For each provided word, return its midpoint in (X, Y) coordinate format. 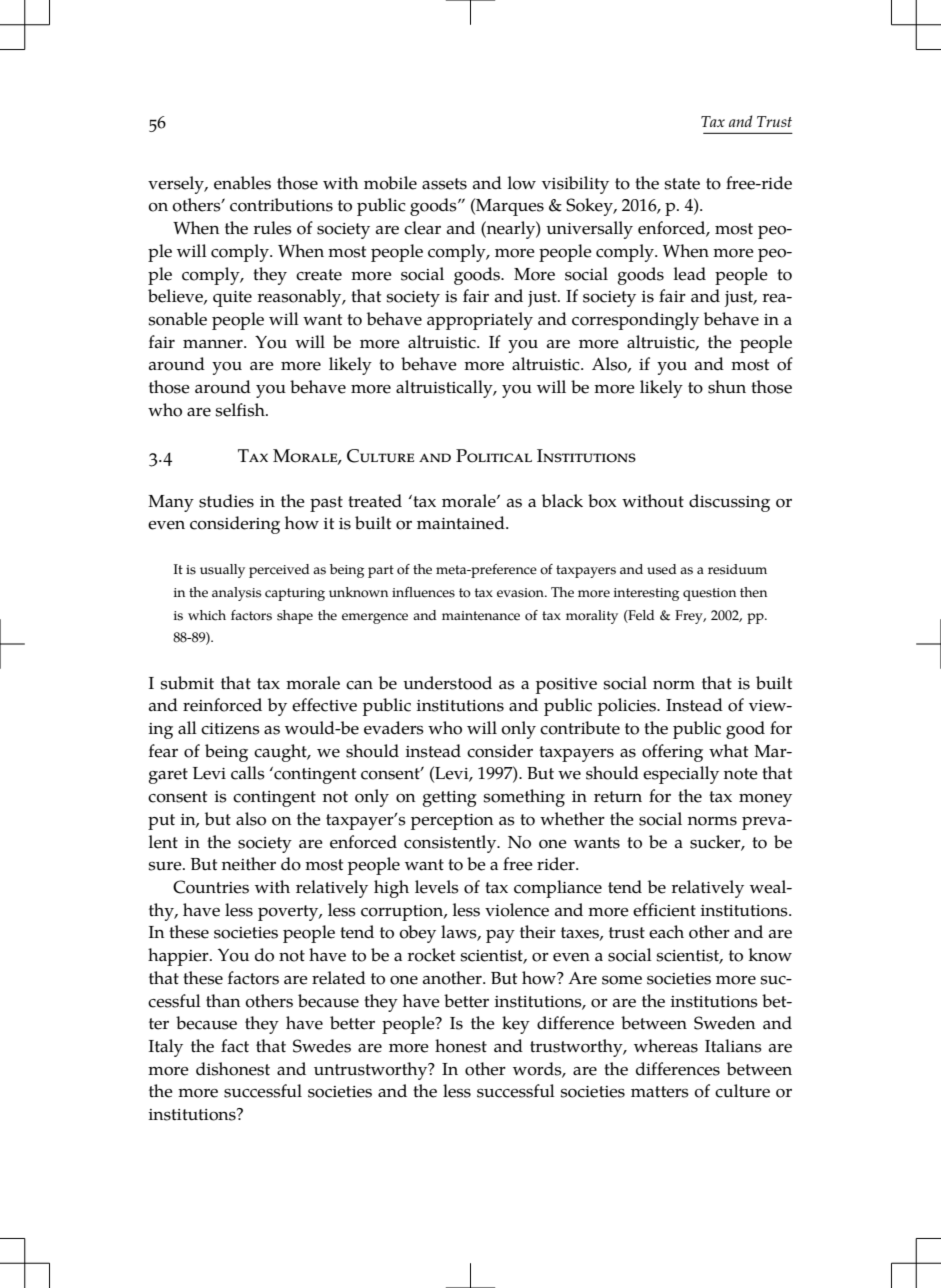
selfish (241, 410)
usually (222, 571)
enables (242, 183)
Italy (166, 1048)
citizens (230, 729)
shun (727, 387)
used (662, 569)
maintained (462, 523)
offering (672, 753)
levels (437, 887)
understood (447, 683)
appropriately (480, 321)
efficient (664, 910)
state (682, 184)
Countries (211, 887)
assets (444, 184)
